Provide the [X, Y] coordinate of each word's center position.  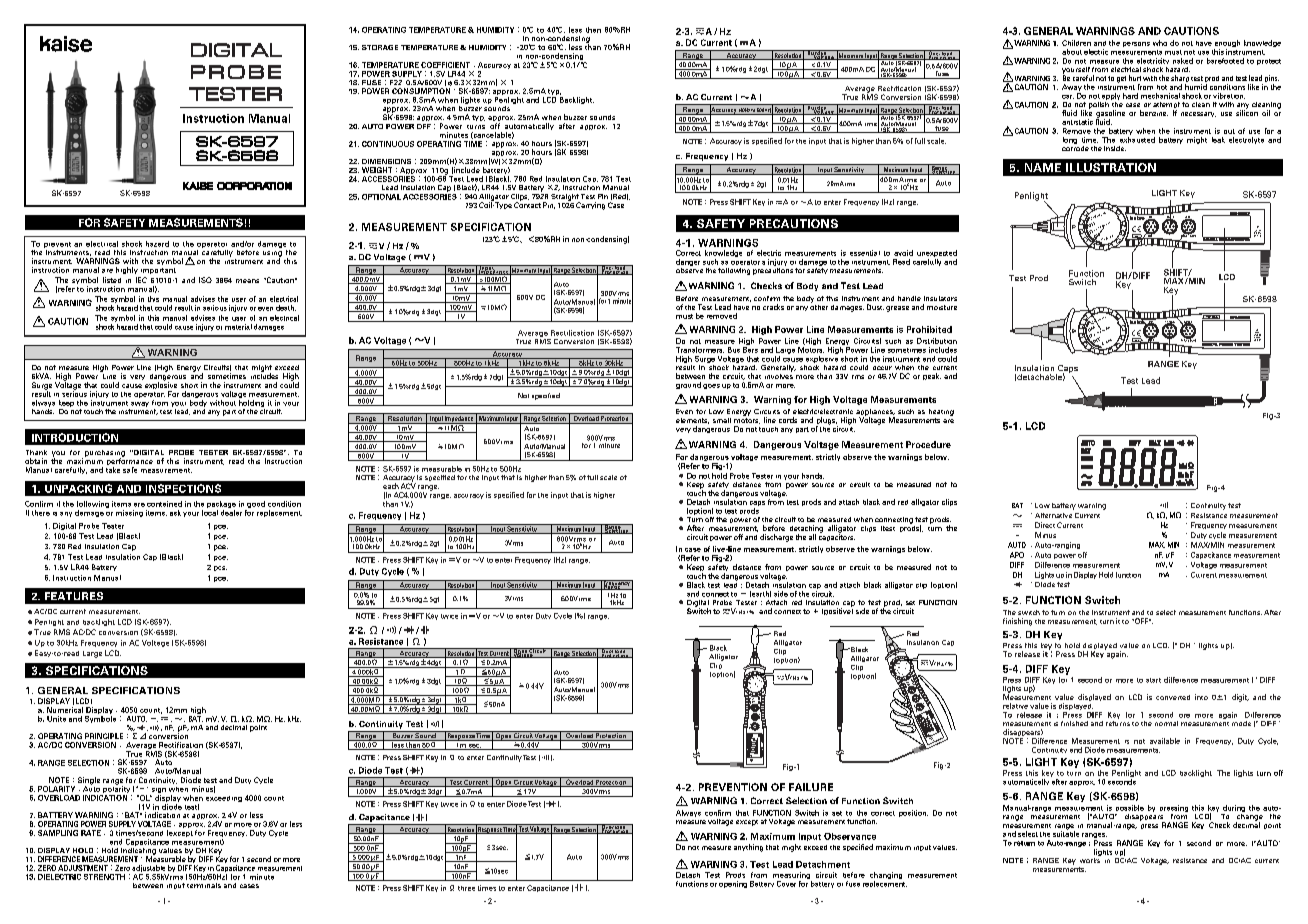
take [113, 470]
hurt [1135, 78]
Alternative [1053, 515]
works [1090, 859]
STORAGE [380, 47]
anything [748, 848]
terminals [204, 885]
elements [692, 421]
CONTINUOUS [388, 144]
